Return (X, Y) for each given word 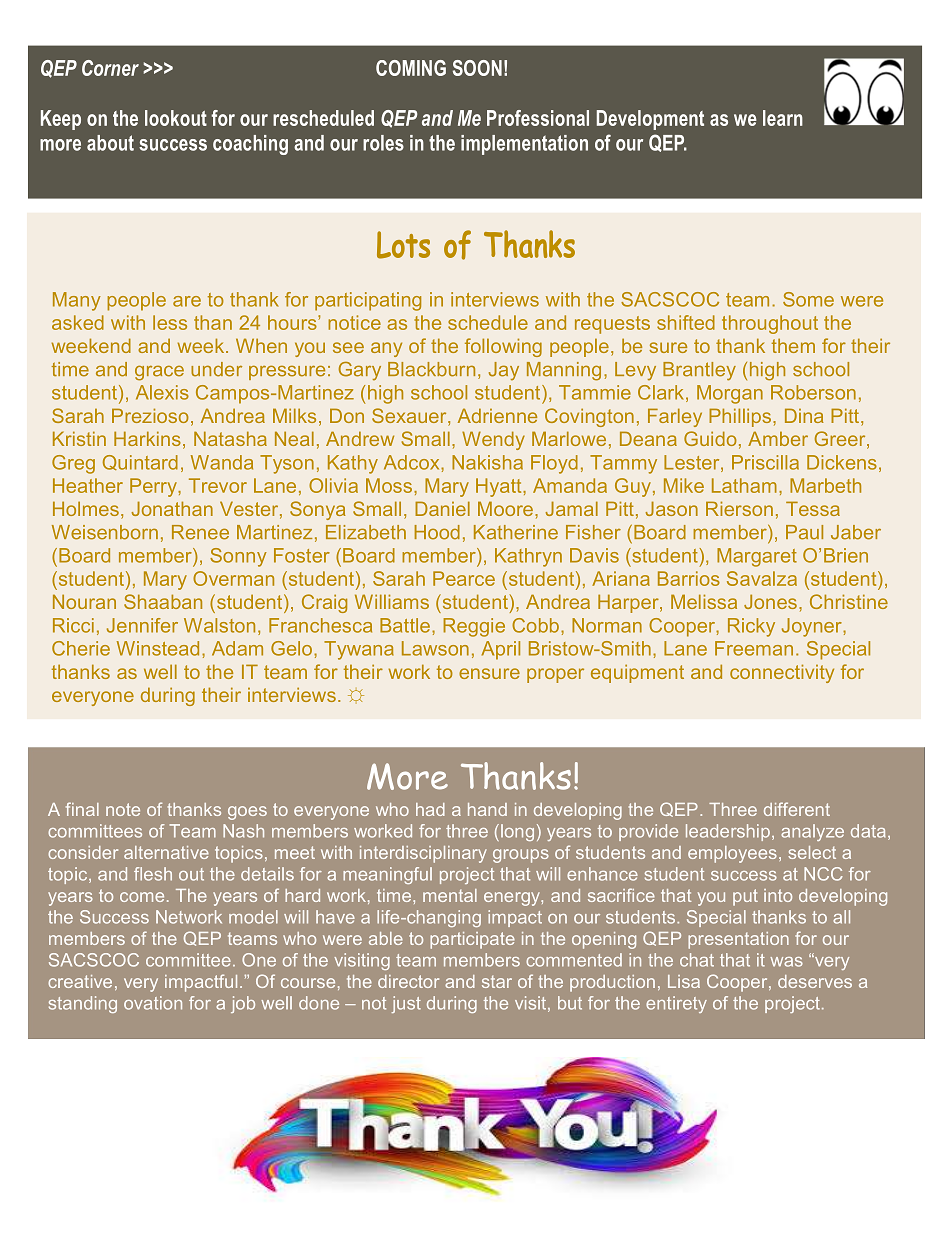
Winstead (158, 648)
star (497, 981)
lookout (176, 118)
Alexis (162, 392)
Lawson (435, 648)
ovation (153, 1003)
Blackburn (431, 369)
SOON (477, 68)
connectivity (782, 673)
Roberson (813, 392)
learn (783, 118)
